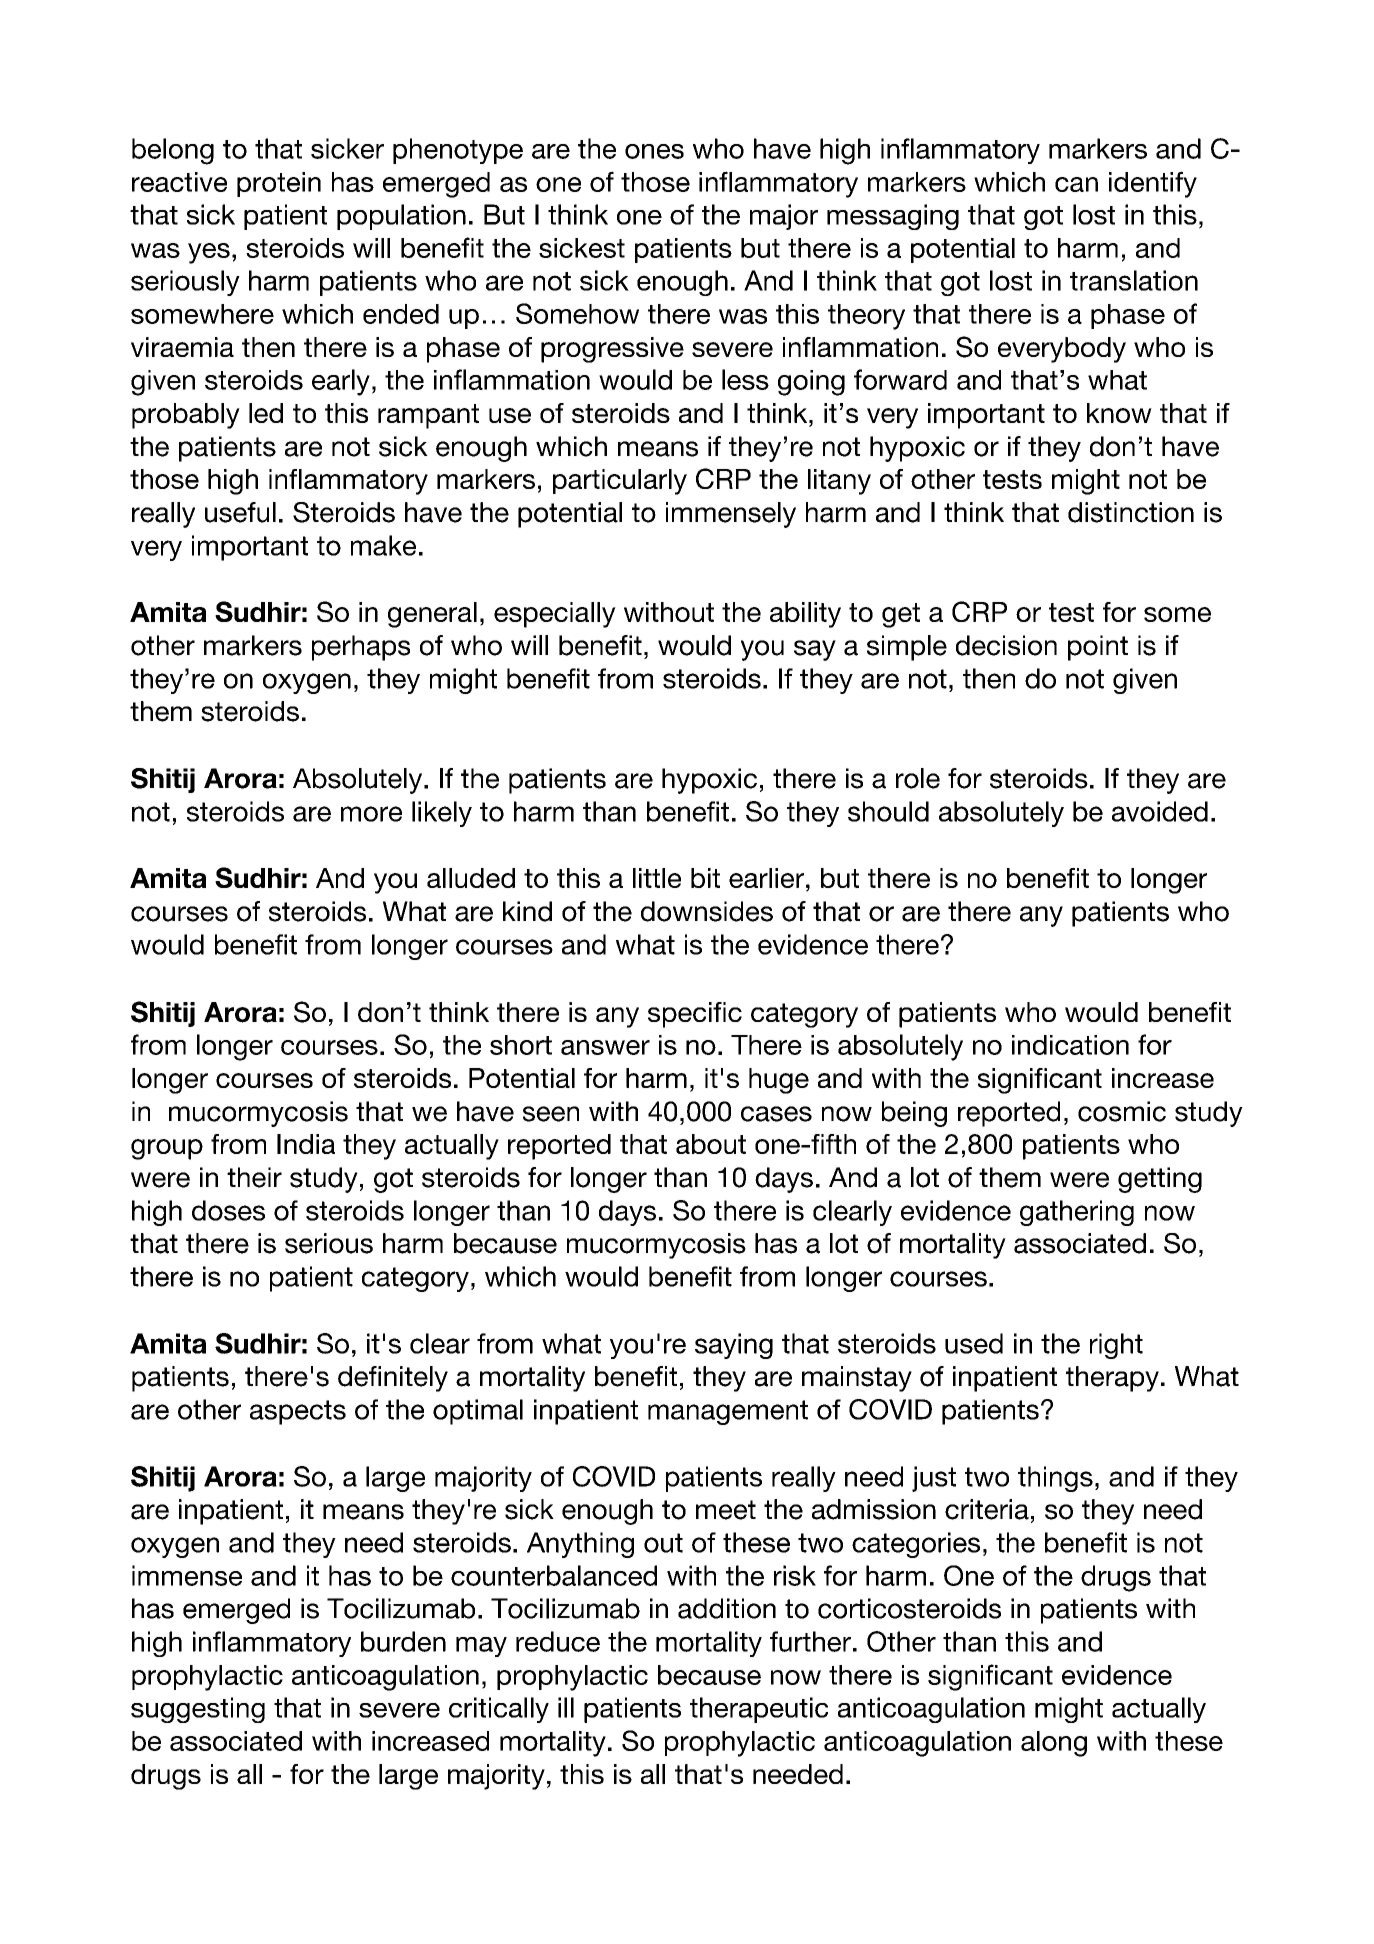 The height and width of the image is (1944, 1374). What do you see at coordinates (1054, 1744) in the image?
I see `along` at bounding box center [1054, 1744].
